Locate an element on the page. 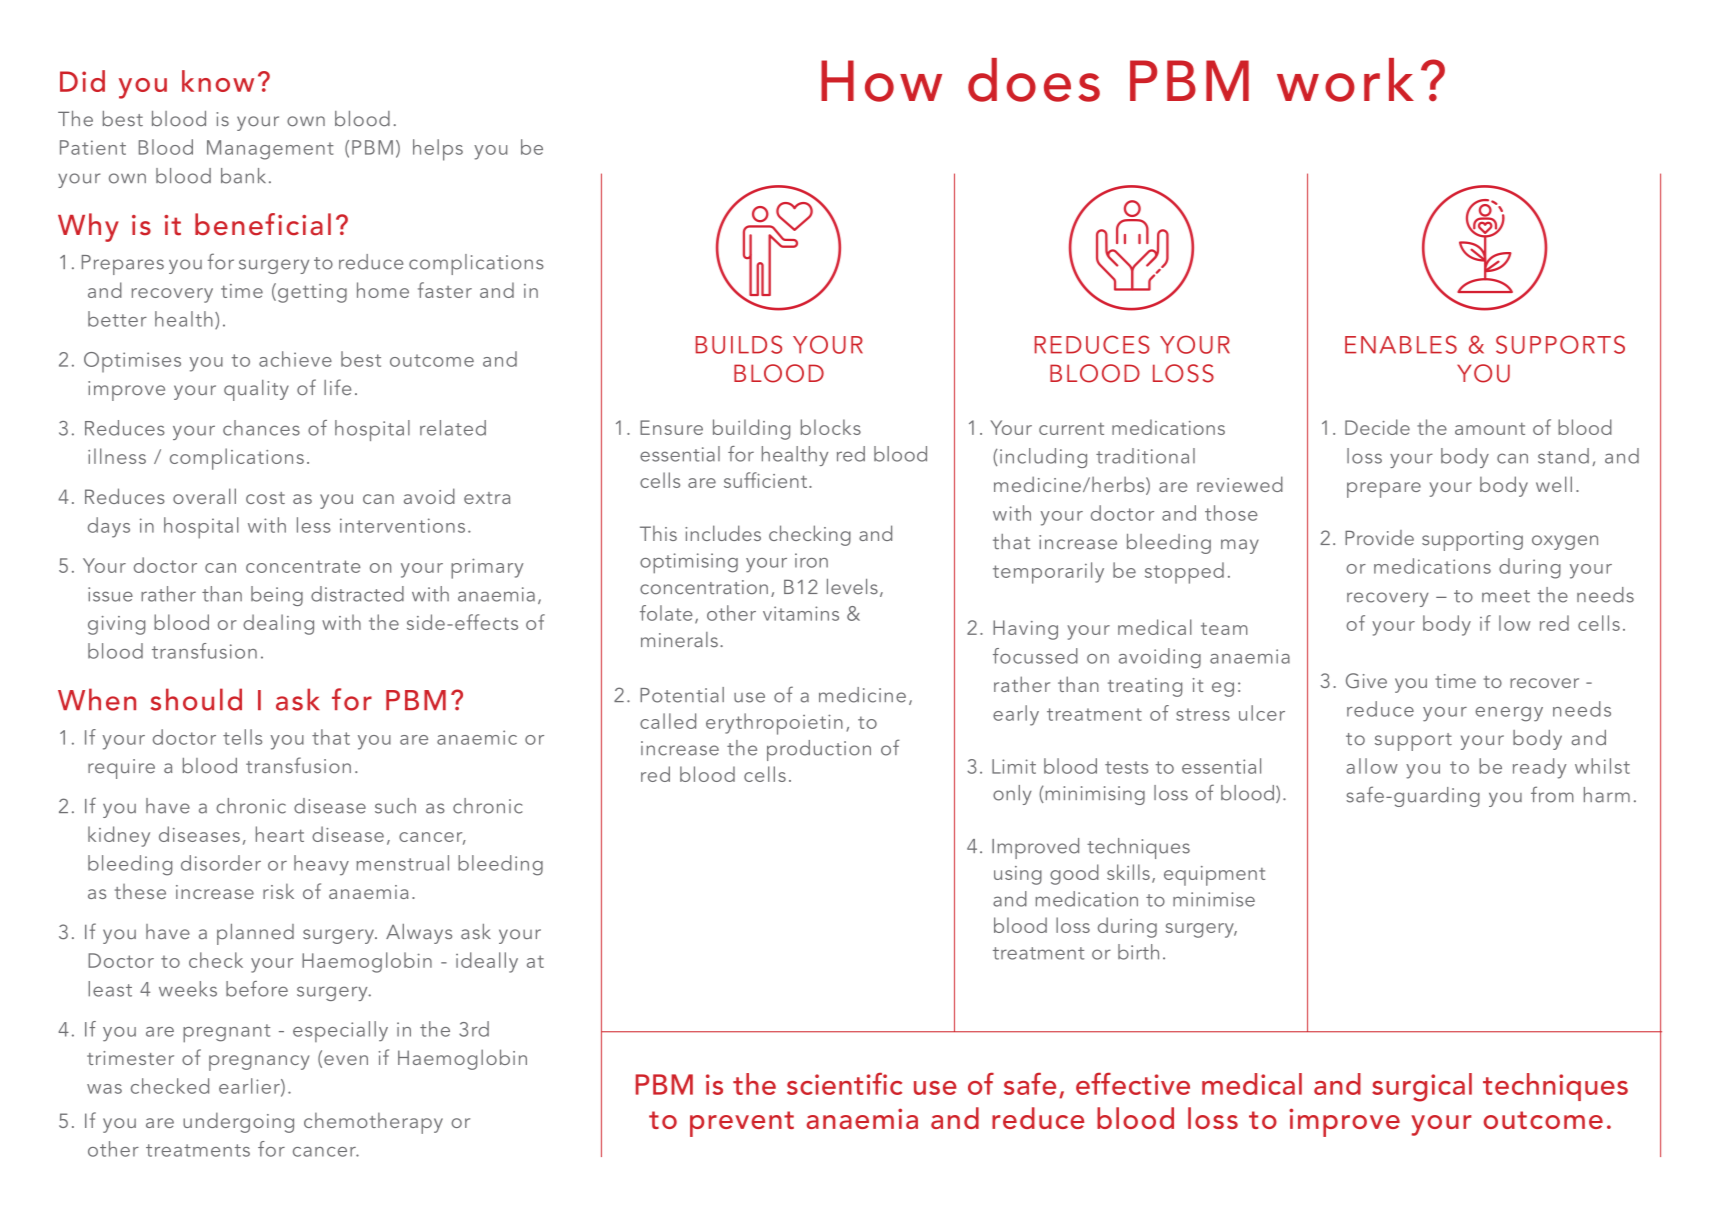  scientific is located at coordinates (844, 1083).
